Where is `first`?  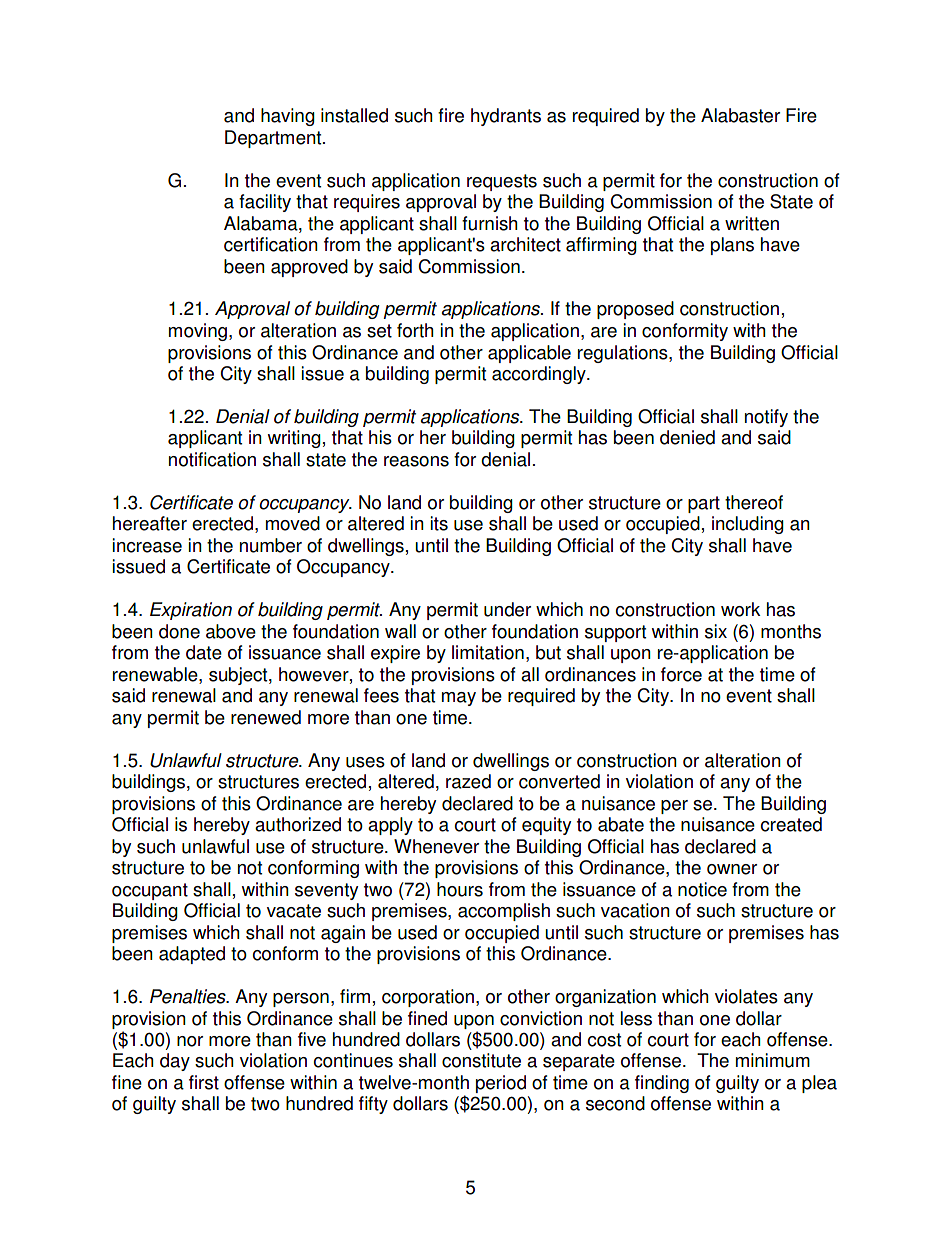 first is located at coordinates (204, 1082).
